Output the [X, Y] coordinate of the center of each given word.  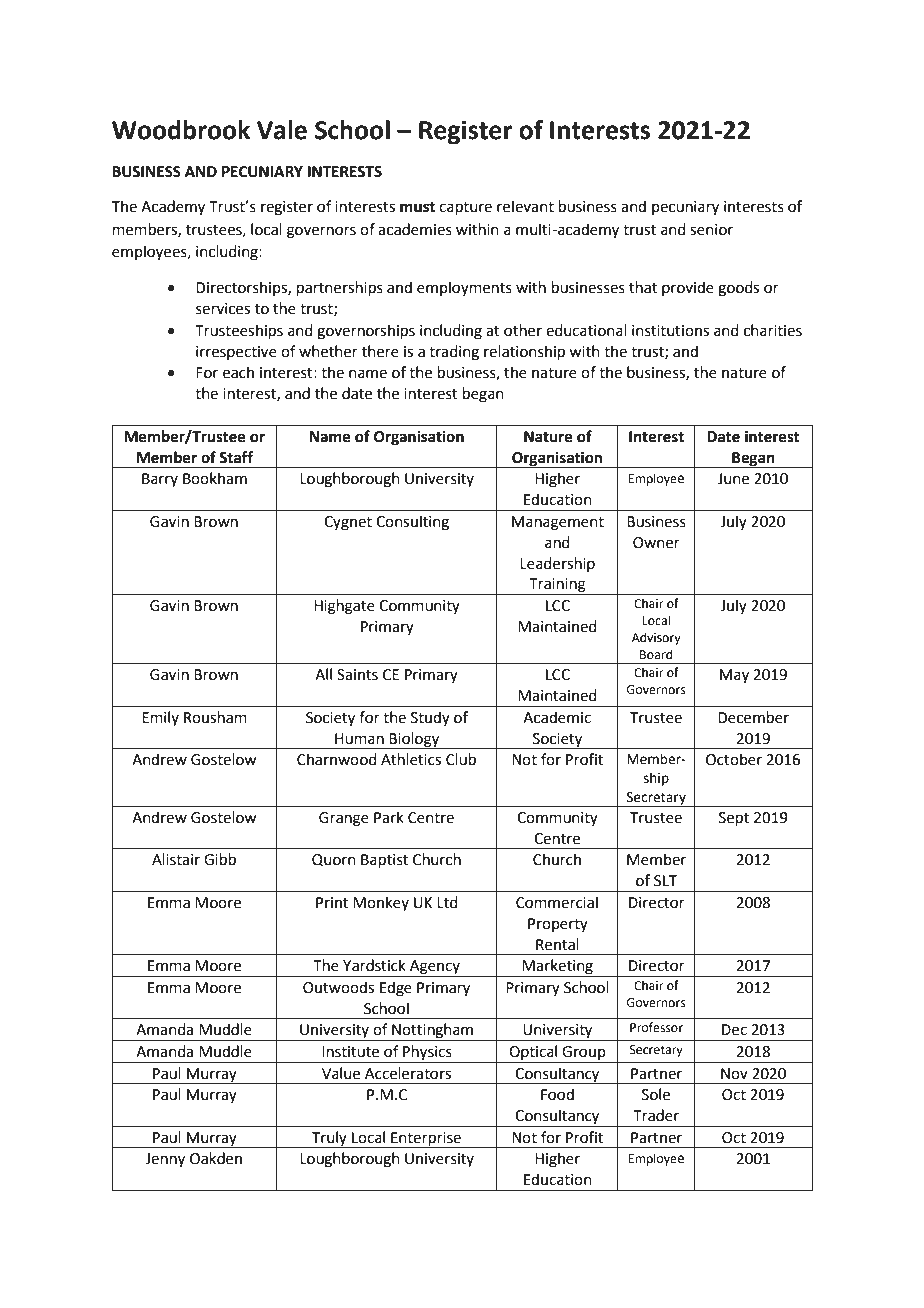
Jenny [165, 1160]
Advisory [656, 638]
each [238, 372]
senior [711, 230]
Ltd [447, 902]
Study [430, 718]
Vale [282, 130]
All [323, 674]
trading [454, 353]
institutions [670, 331]
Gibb [220, 859]
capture [465, 208]
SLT [665, 881]
